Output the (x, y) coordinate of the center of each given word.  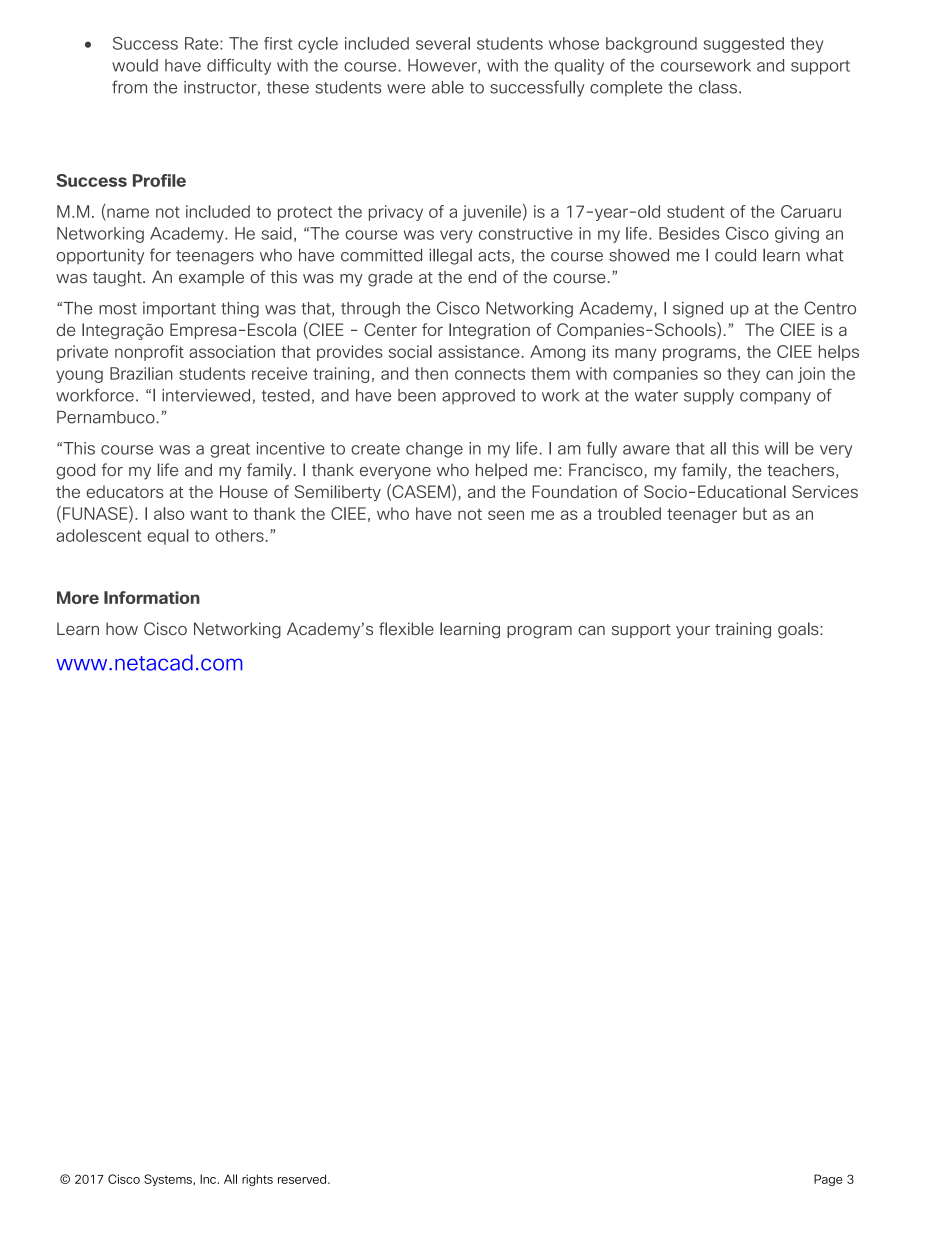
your (693, 632)
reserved (303, 1179)
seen (506, 515)
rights (257, 1180)
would (135, 65)
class (718, 87)
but (755, 513)
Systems (169, 1180)
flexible (406, 628)
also (169, 513)
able (448, 87)
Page (828, 1180)
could (735, 255)
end (482, 277)
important (179, 310)
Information (152, 597)
